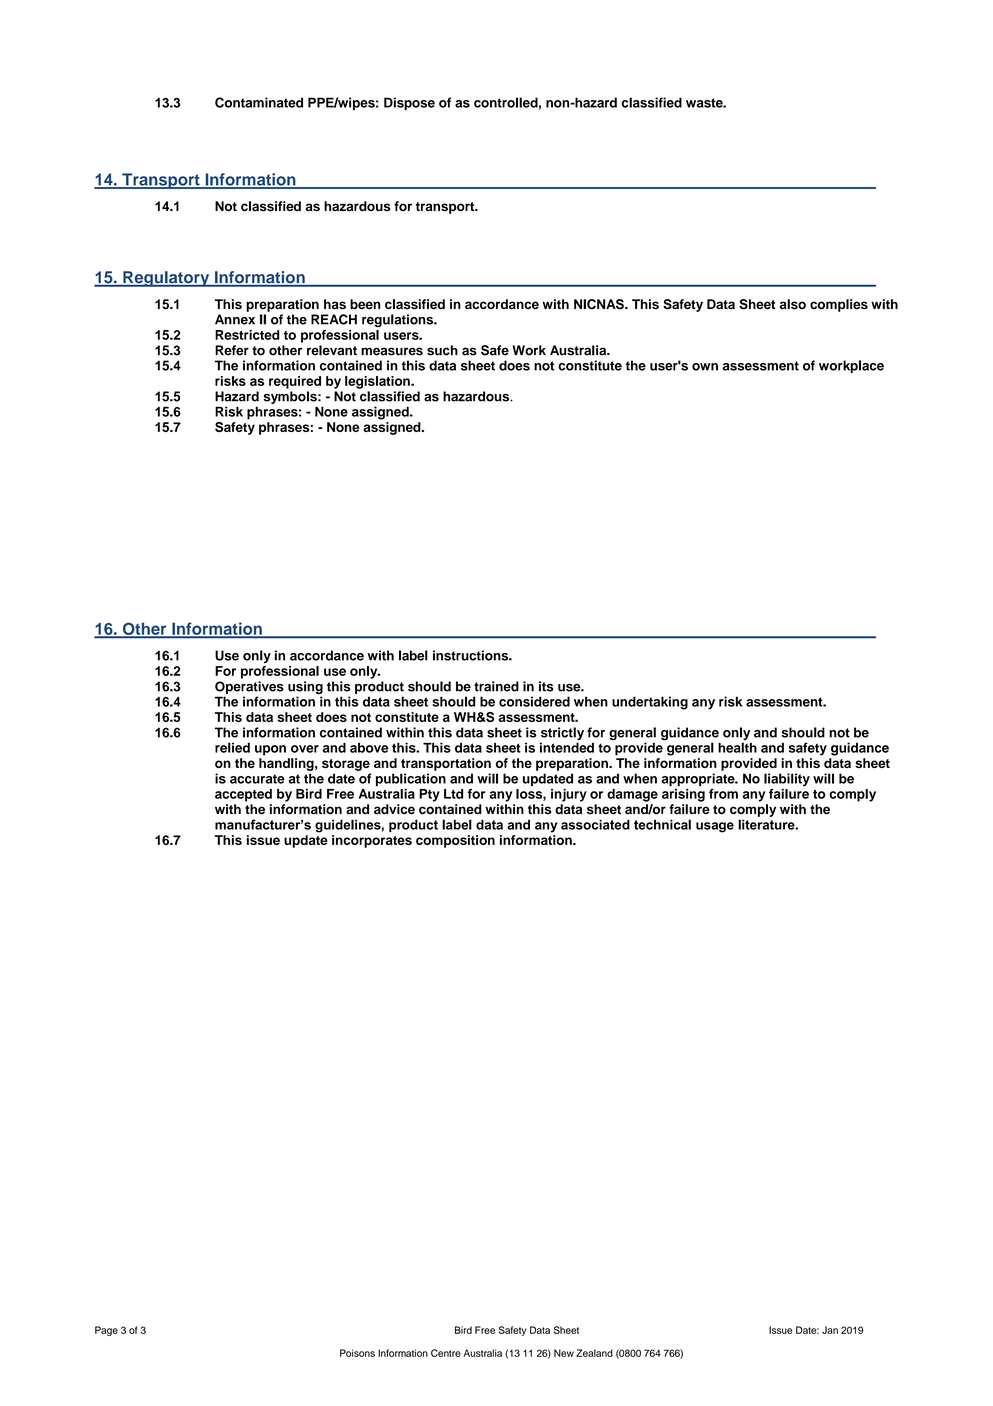 Image resolution: width=993 pixels, height=1406 pixels. Describe the element at coordinates (232, 350) in the image. I see `Refer` at that location.
